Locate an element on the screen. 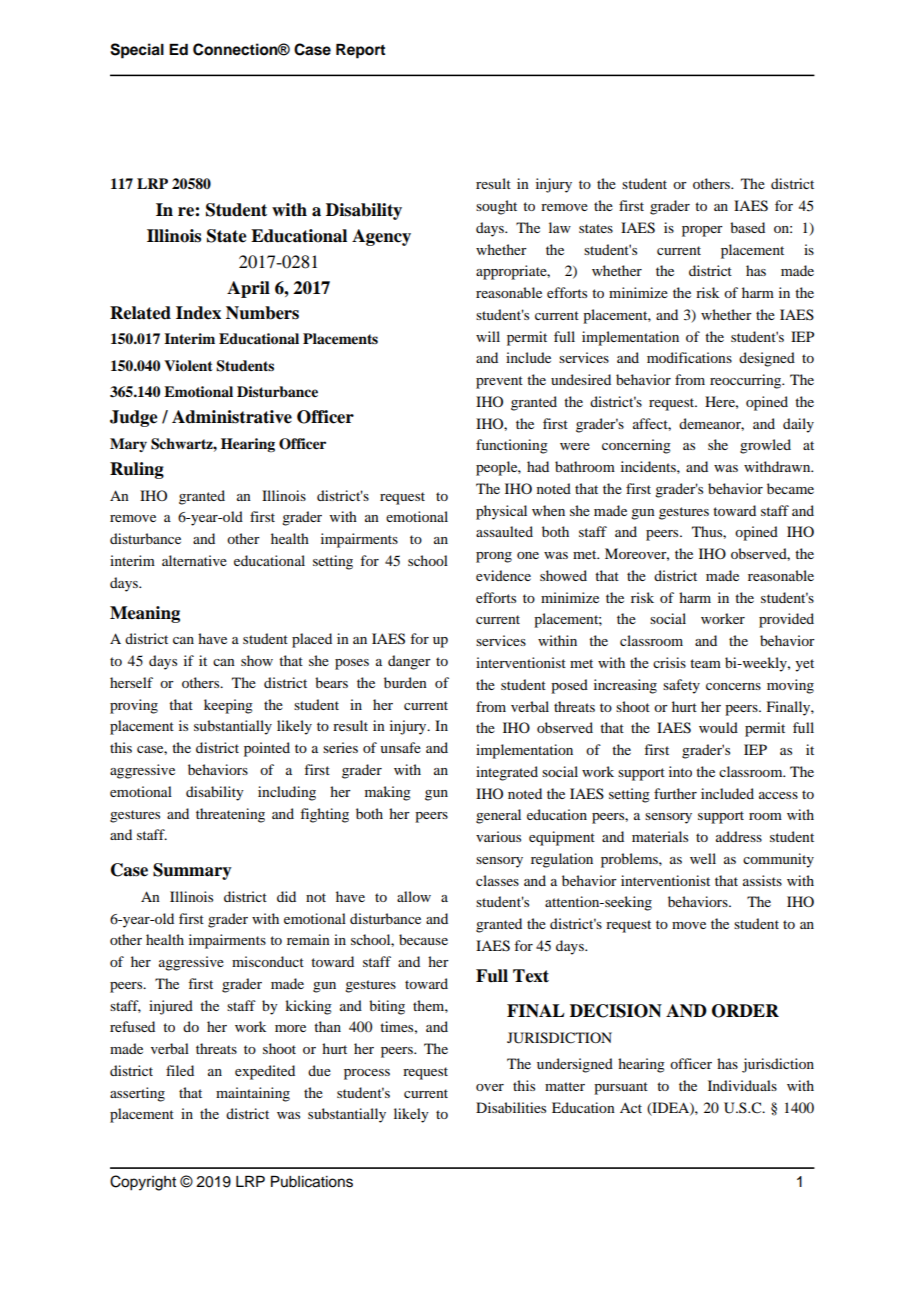 The image size is (924, 1307). maintaining is located at coordinates (253, 1094).
